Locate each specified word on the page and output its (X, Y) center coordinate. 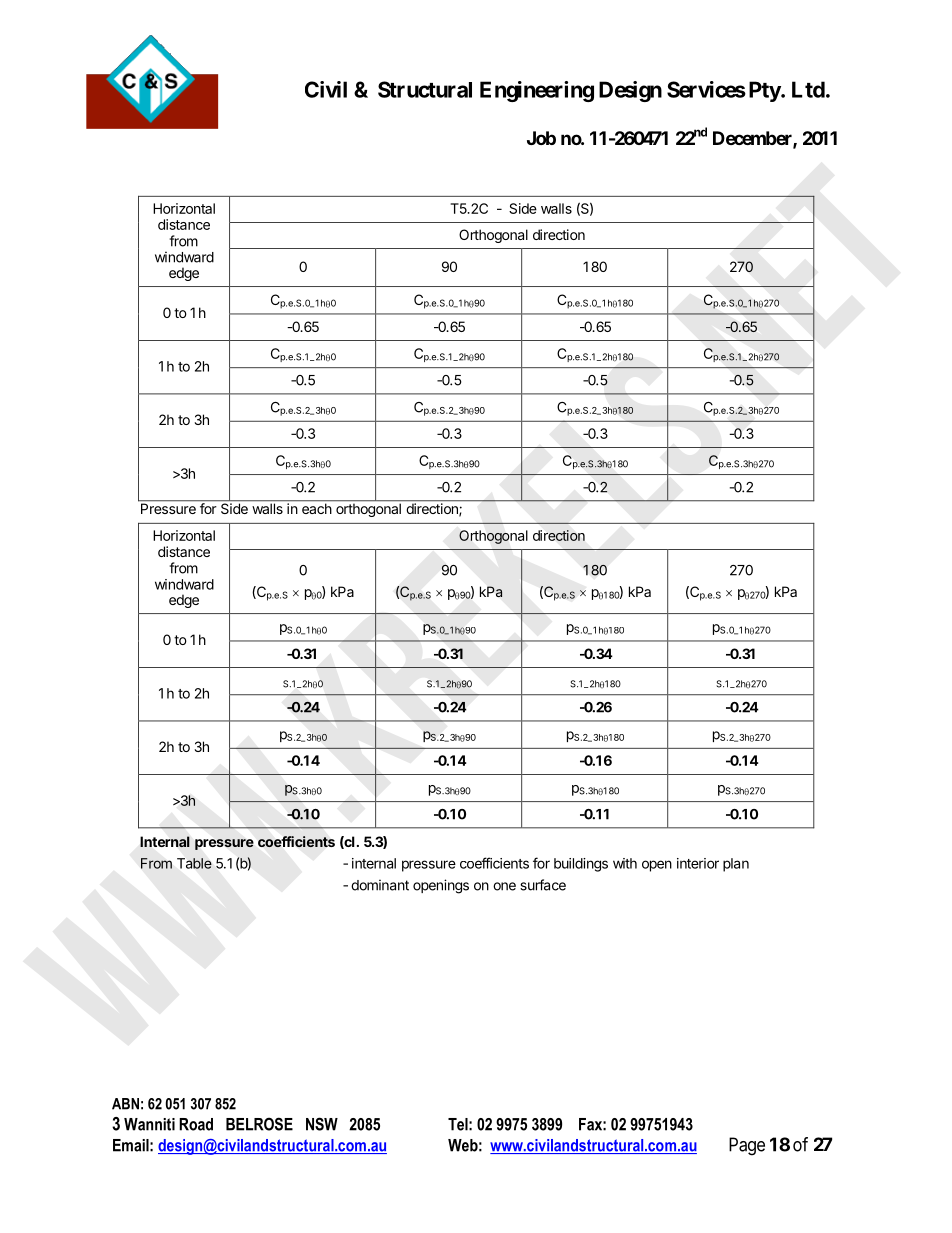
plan (736, 865)
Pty (765, 91)
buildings (581, 865)
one (504, 886)
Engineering (537, 91)
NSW (322, 1124)
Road (196, 1124)
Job (541, 138)
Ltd (808, 89)
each (316, 507)
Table (194, 863)
